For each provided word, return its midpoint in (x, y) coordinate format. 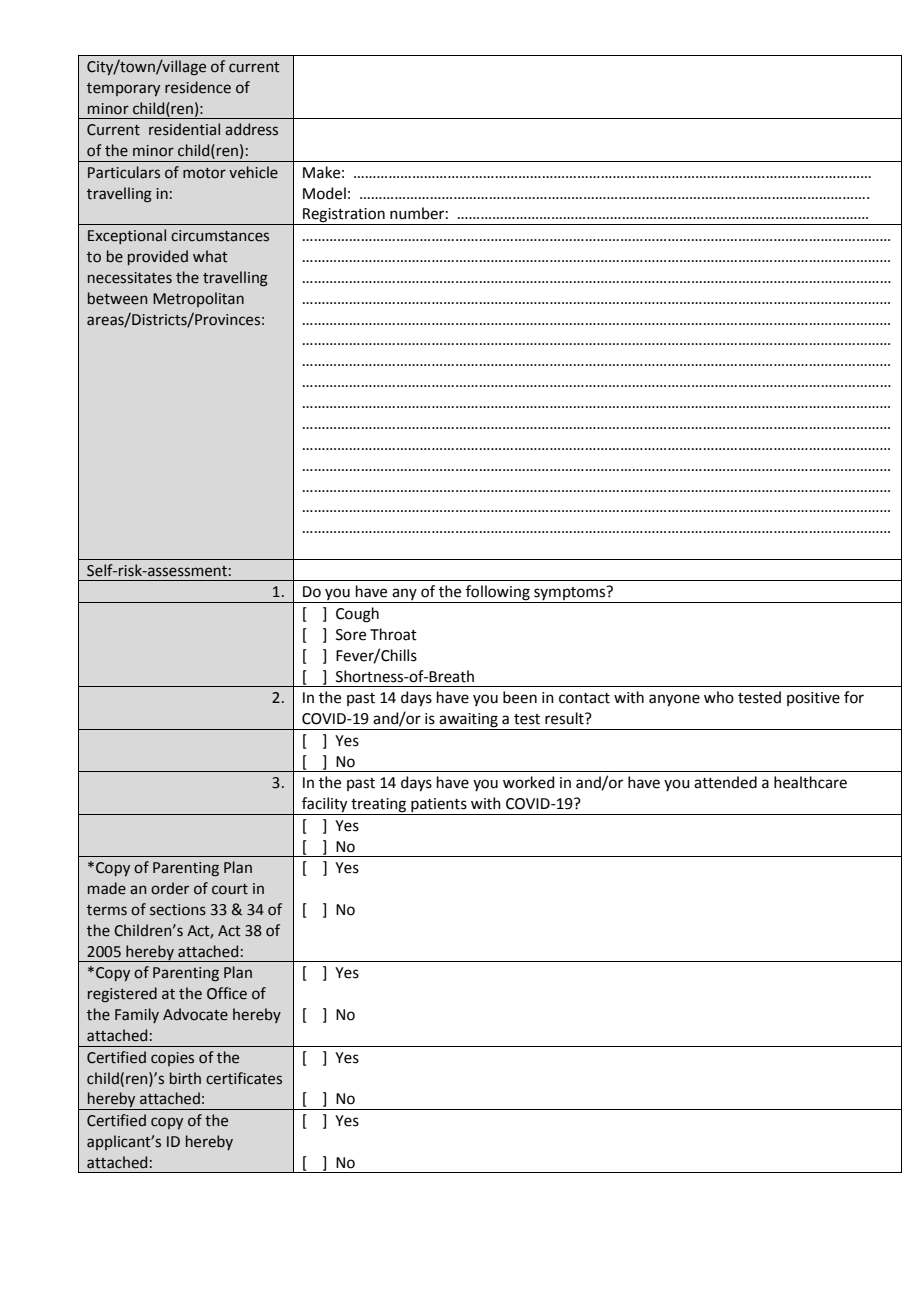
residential (184, 129)
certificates (244, 1078)
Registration (344, 216)
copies (172, 1059)
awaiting (468, 721)
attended (725, 782)
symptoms (570, 594)
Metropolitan (198, 299)
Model (324, 193)
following (498, 594)
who (719, 697)
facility (325, 806)
